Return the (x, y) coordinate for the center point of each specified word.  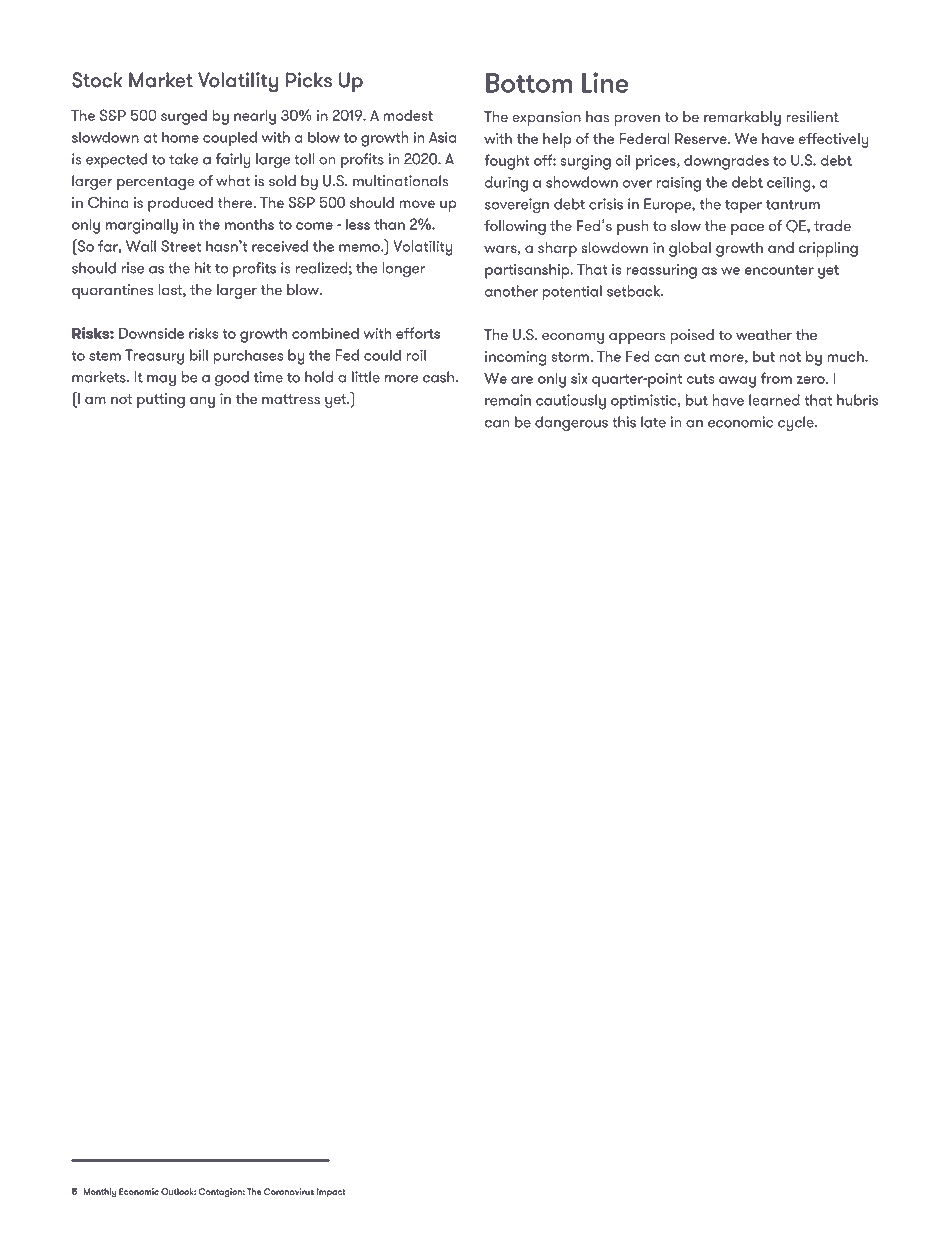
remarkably (742, 118)
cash (440, 377)
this (624, 422)
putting (161, 400)
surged (184, 117)
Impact (331, 1192)
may (161, 381)
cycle (797, 424)
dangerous (571, 424)
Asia (442, 137)
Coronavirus (289, 1191)
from (776, 378)
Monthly (100, 1192)
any (202, 402)
